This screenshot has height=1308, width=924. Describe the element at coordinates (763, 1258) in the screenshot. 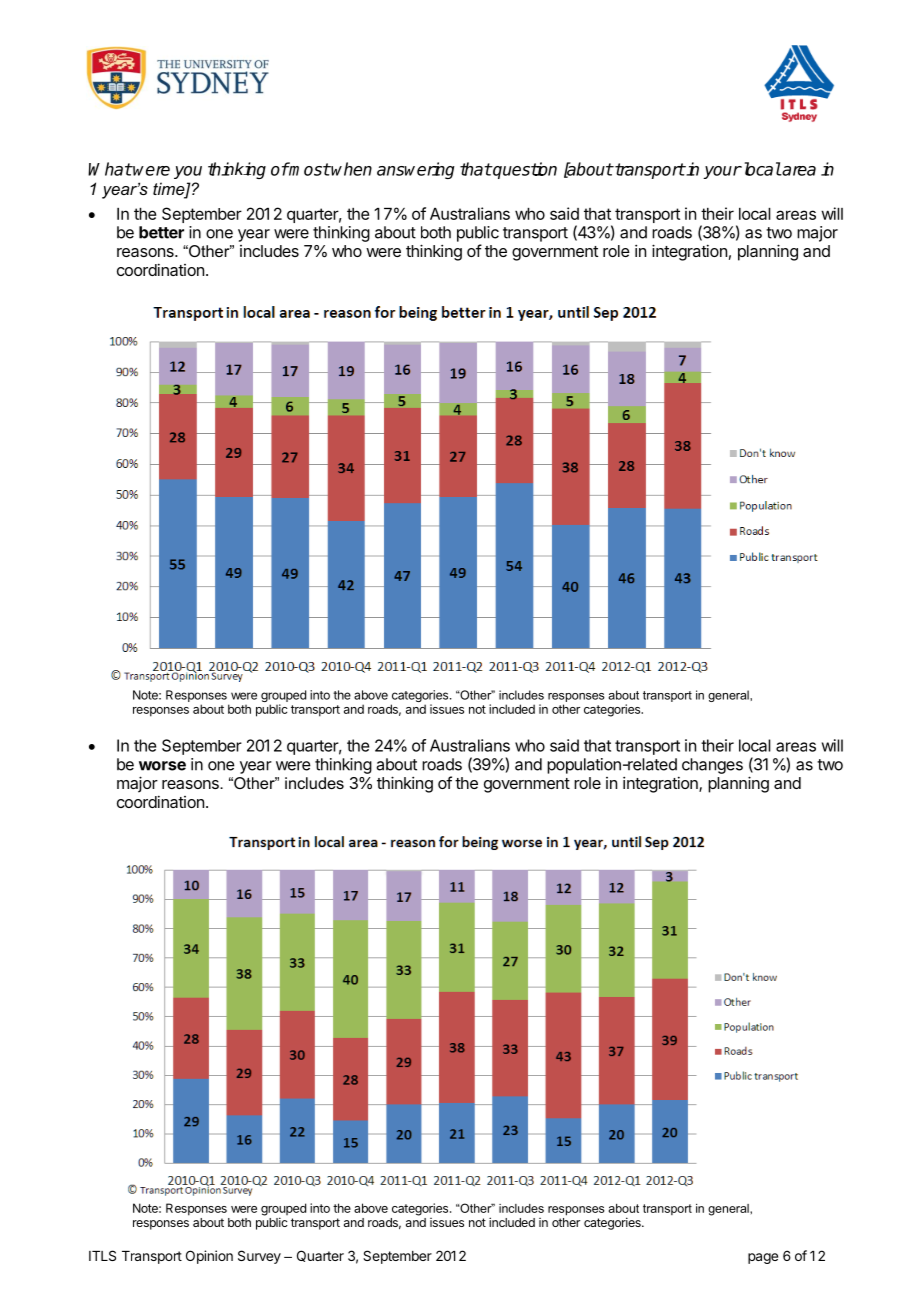

I see `page` at that location.
